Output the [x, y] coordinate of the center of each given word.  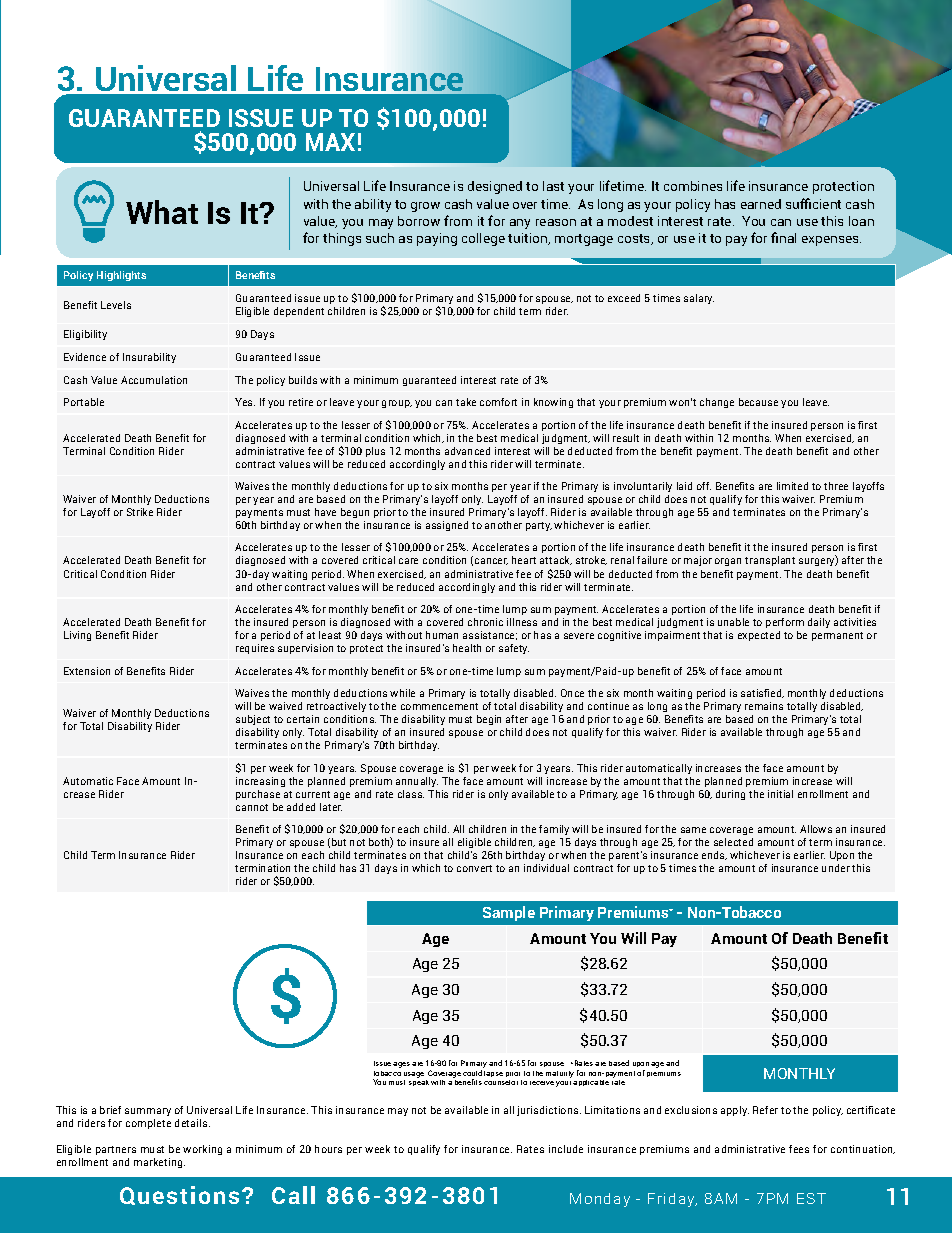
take [466, 402]
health [467, 648]
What [162, 212]
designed [495, 187]
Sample [509, 913]
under [836, 868]
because [758, 402]
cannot [252, 807]
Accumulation [154, 380]
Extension [87, 671]
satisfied [762, 693]
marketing [159, 1163]
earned [761, 204]
